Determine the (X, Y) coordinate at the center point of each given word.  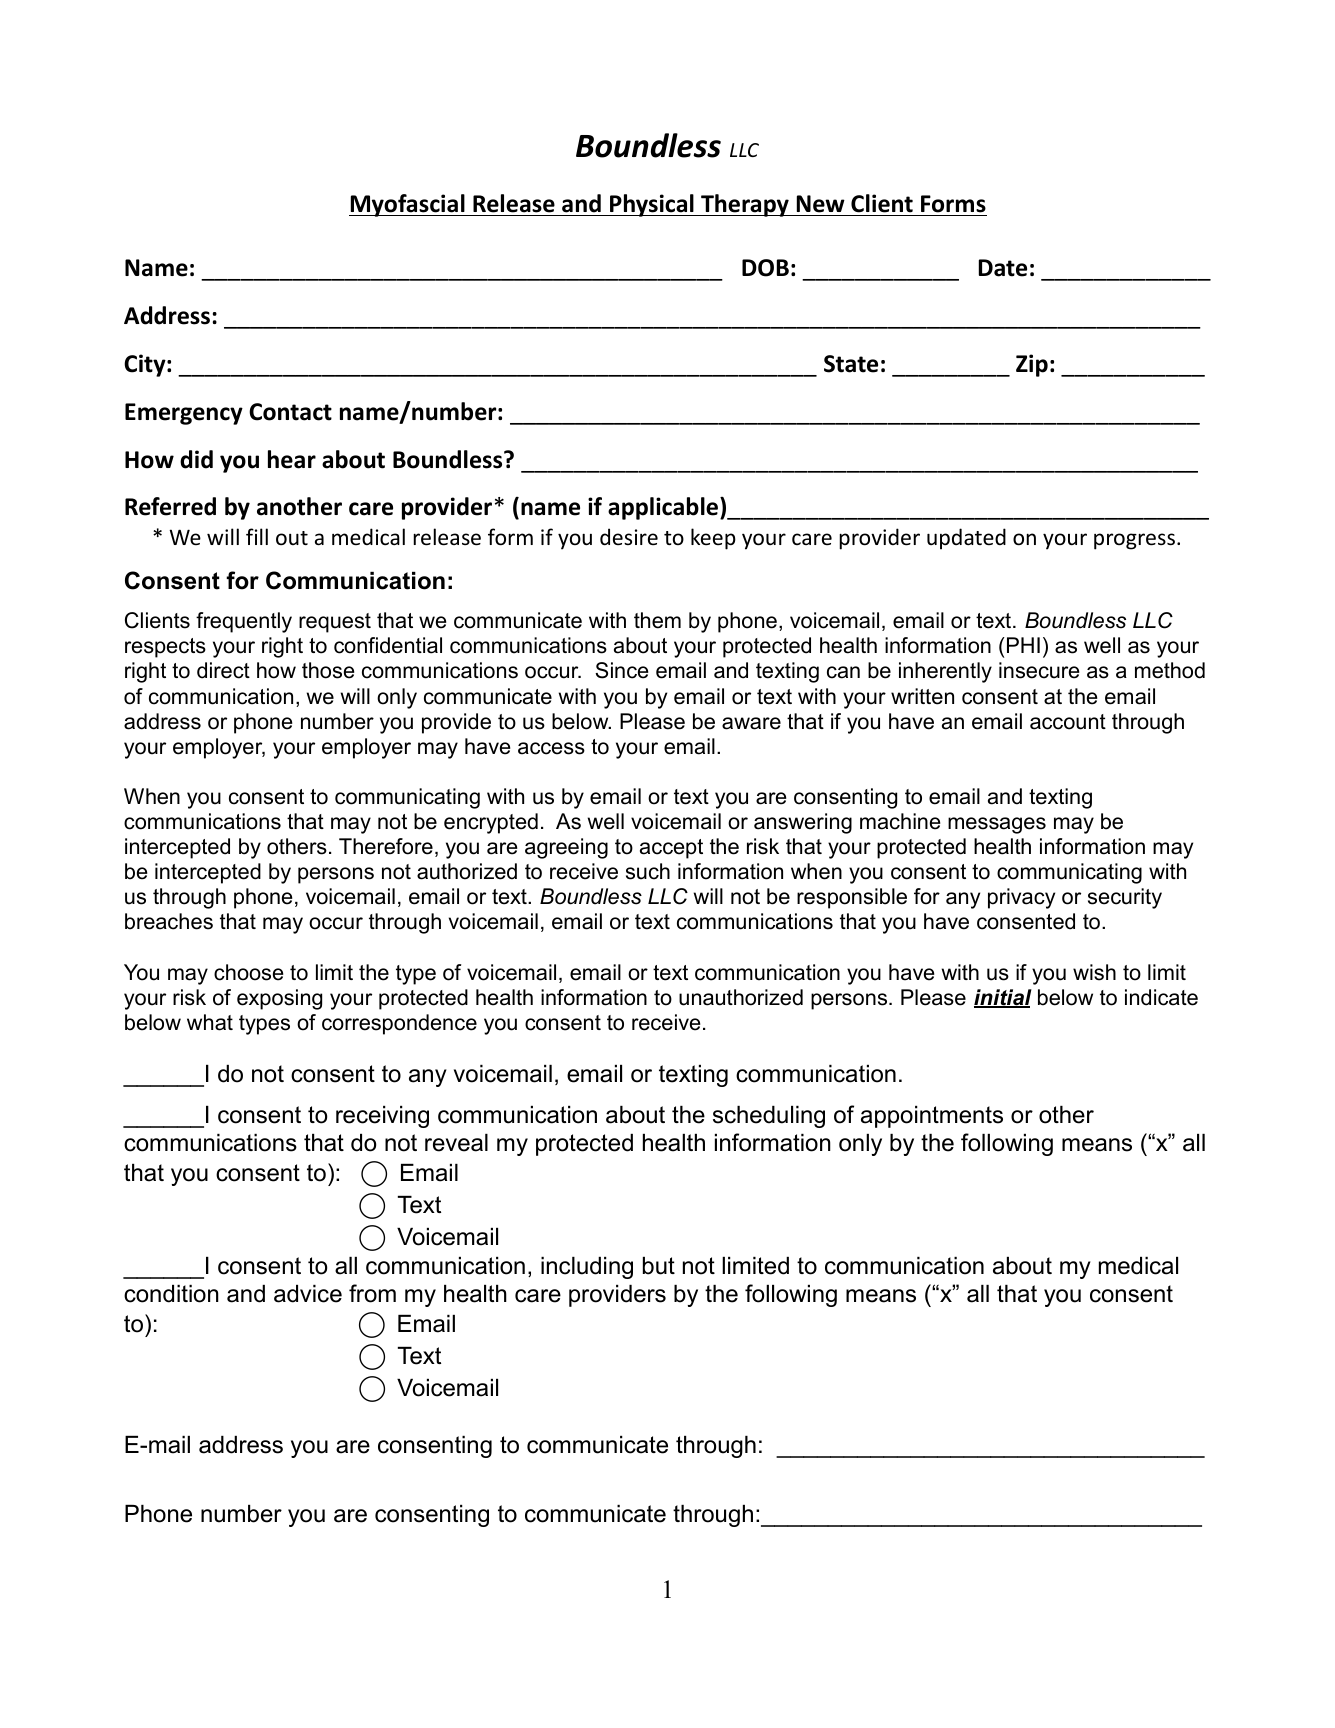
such (648, 871)
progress (1134, 541)
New (821, 204)
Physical (652, 205)
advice (308, 1294)
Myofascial (408, 205)
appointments (932, 1117)
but (659, 1266)
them (657, 620)
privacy (1021, 898)
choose (248, 972)
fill (257, 536)
